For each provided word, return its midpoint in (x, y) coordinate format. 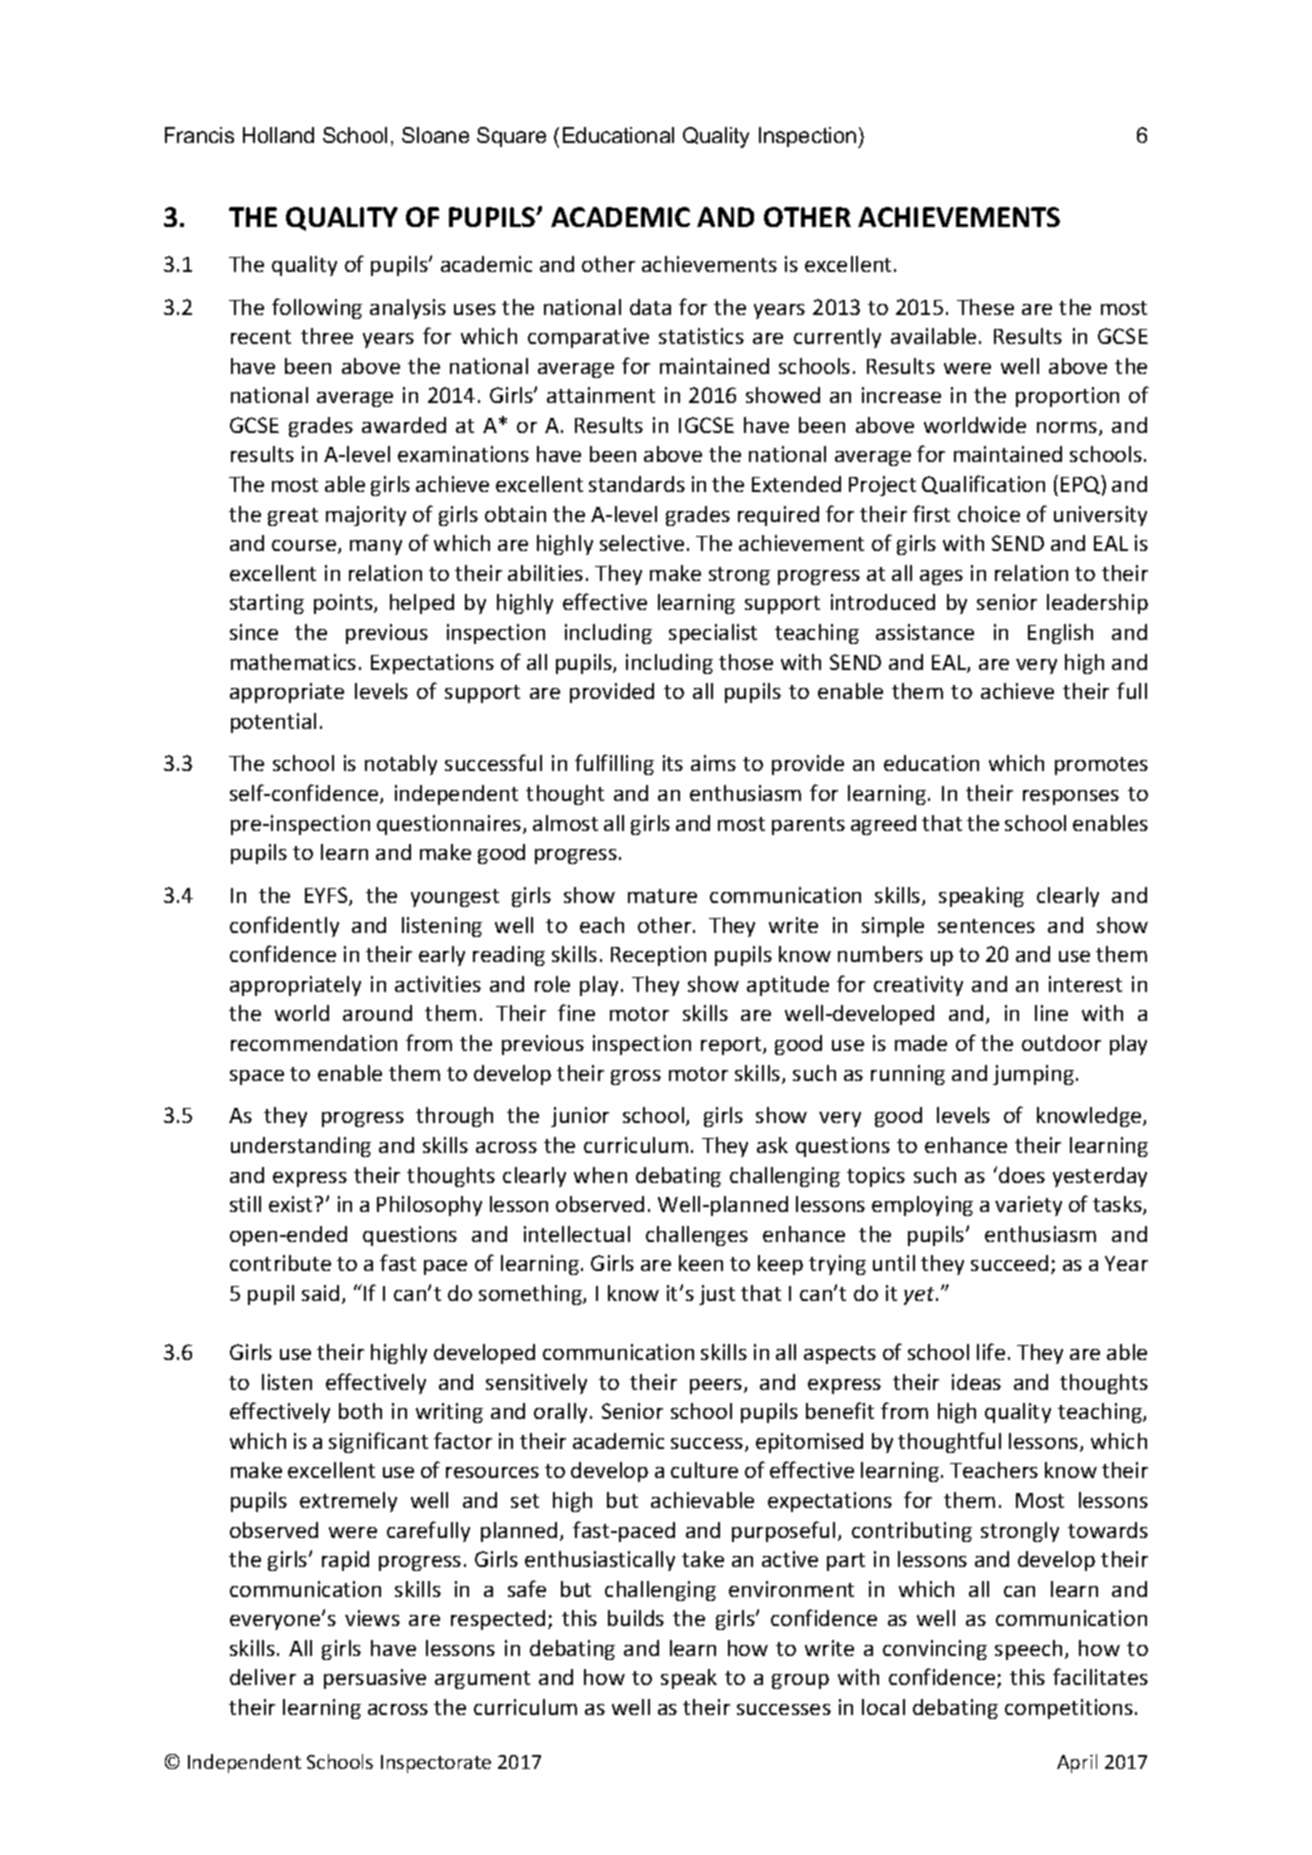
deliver (263, 1677)
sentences (986, 926)
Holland (278, 135)
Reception (658, 956)
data (650, 307)
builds (636, 1618)
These (985, 307)
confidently (284, 926)
